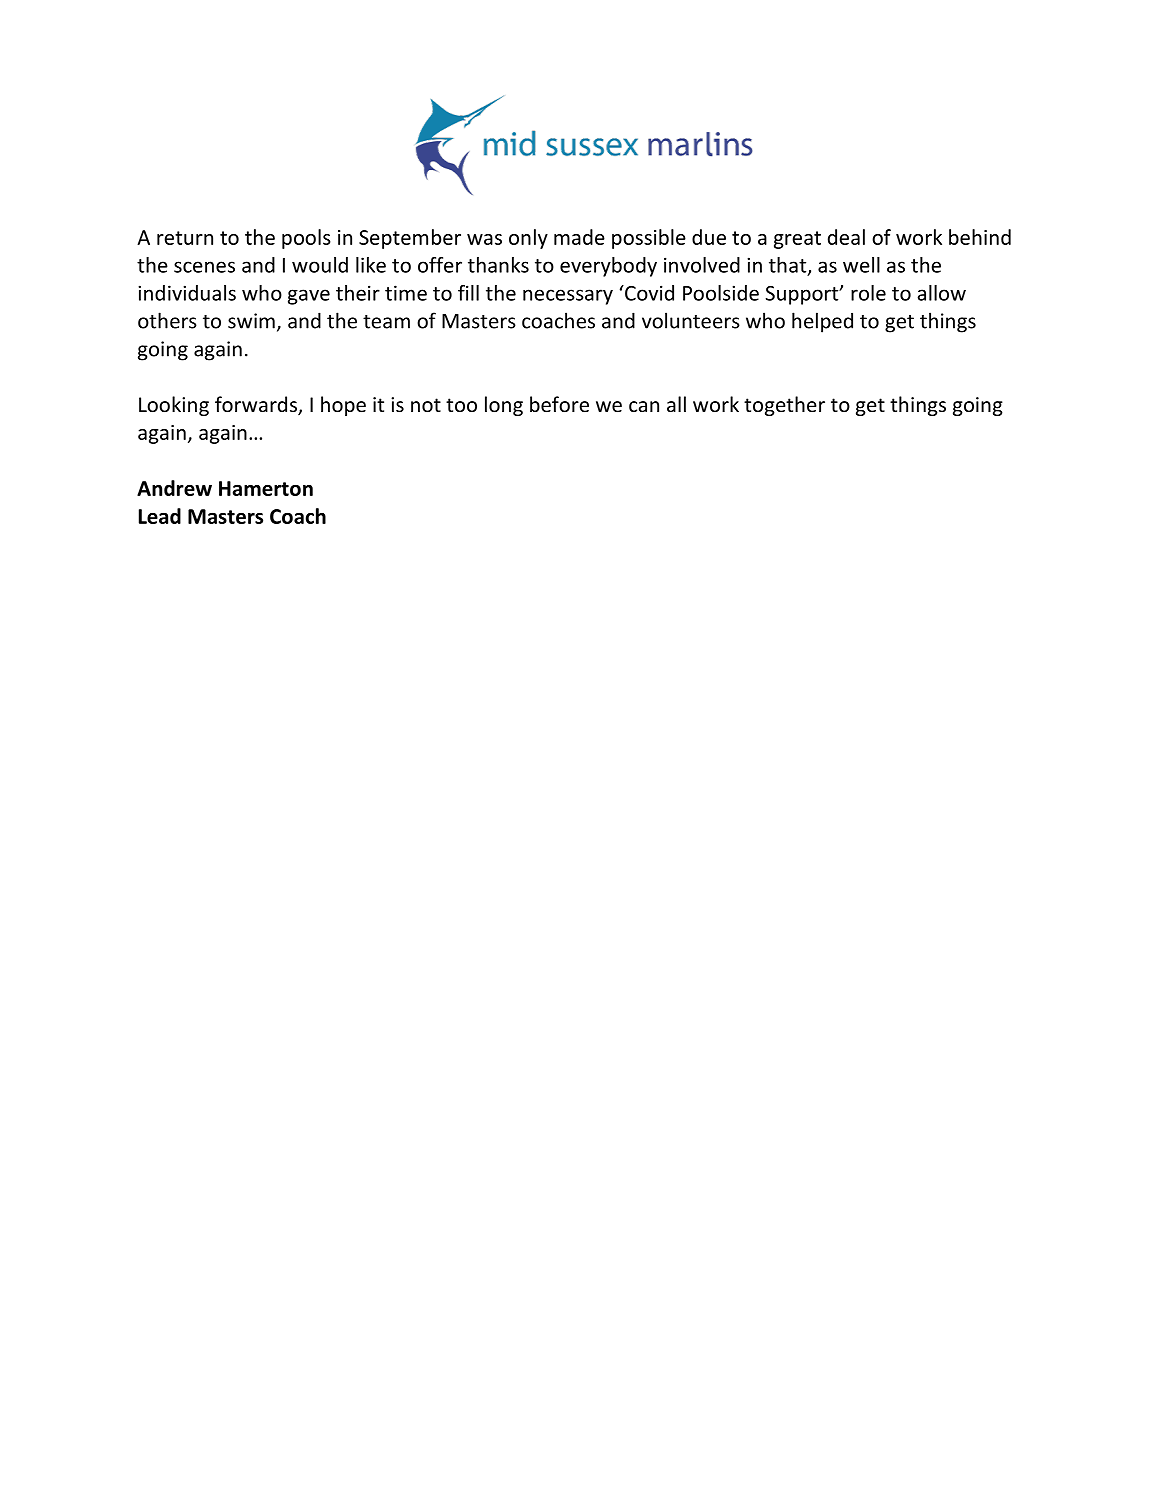 This screenshot has width=1166, height=1508. I want to click on made, so click(579, 237).
